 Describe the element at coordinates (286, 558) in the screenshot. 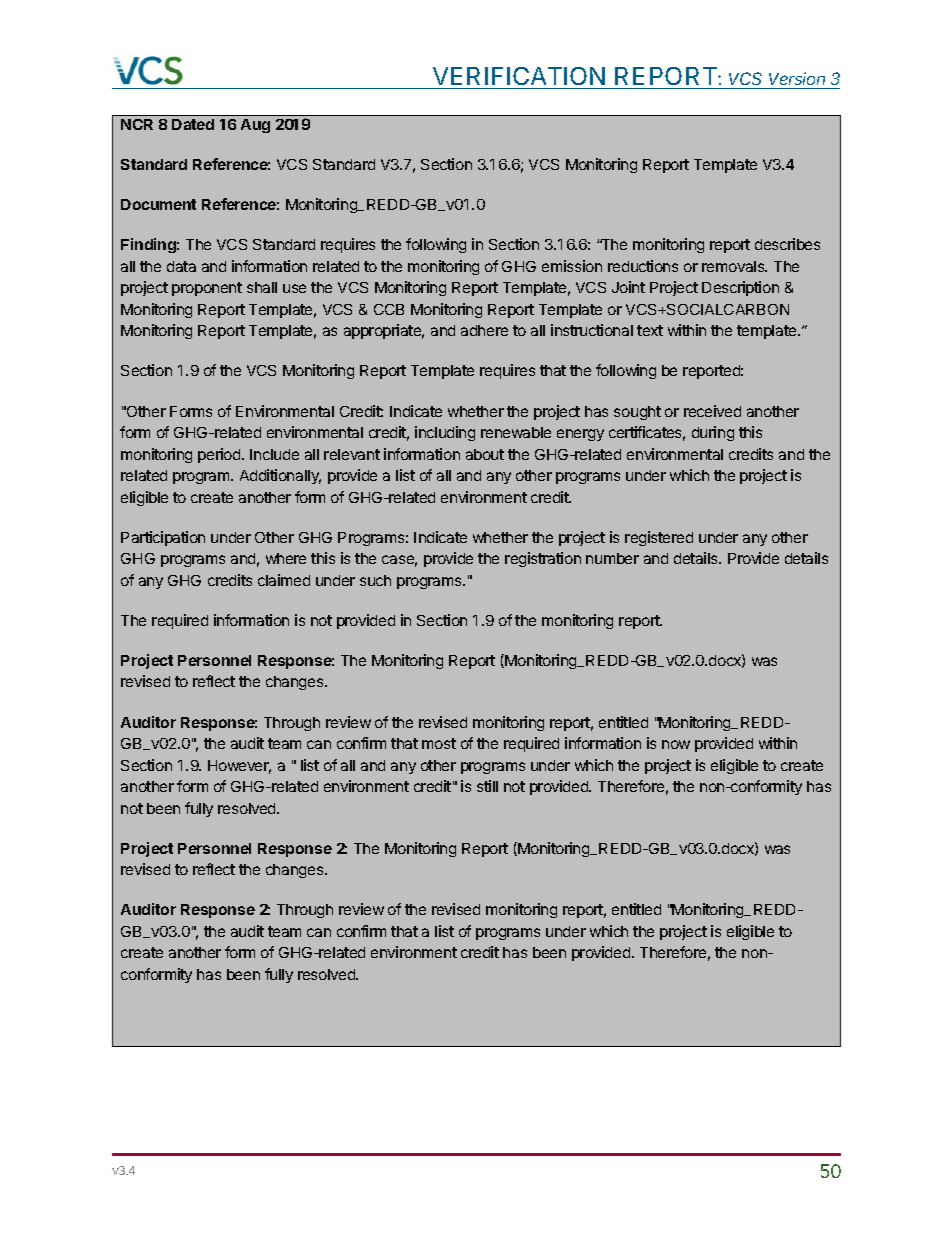

I see `where` at that location.
